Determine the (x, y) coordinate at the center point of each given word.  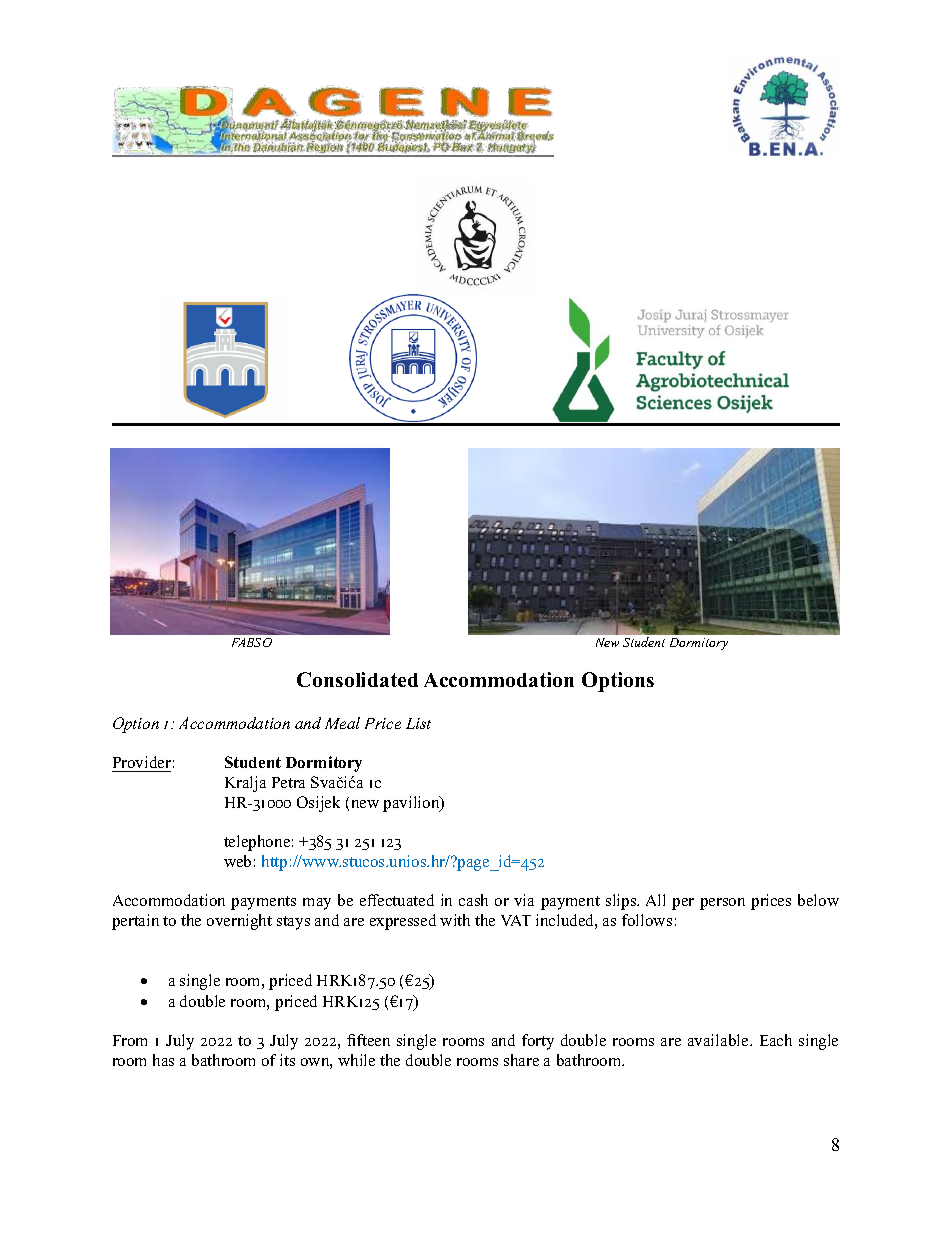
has (163, 1060)
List (418, 723)
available (719, 1040)
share (521, 1060)
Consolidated (357, 679)
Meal (342, 723)
